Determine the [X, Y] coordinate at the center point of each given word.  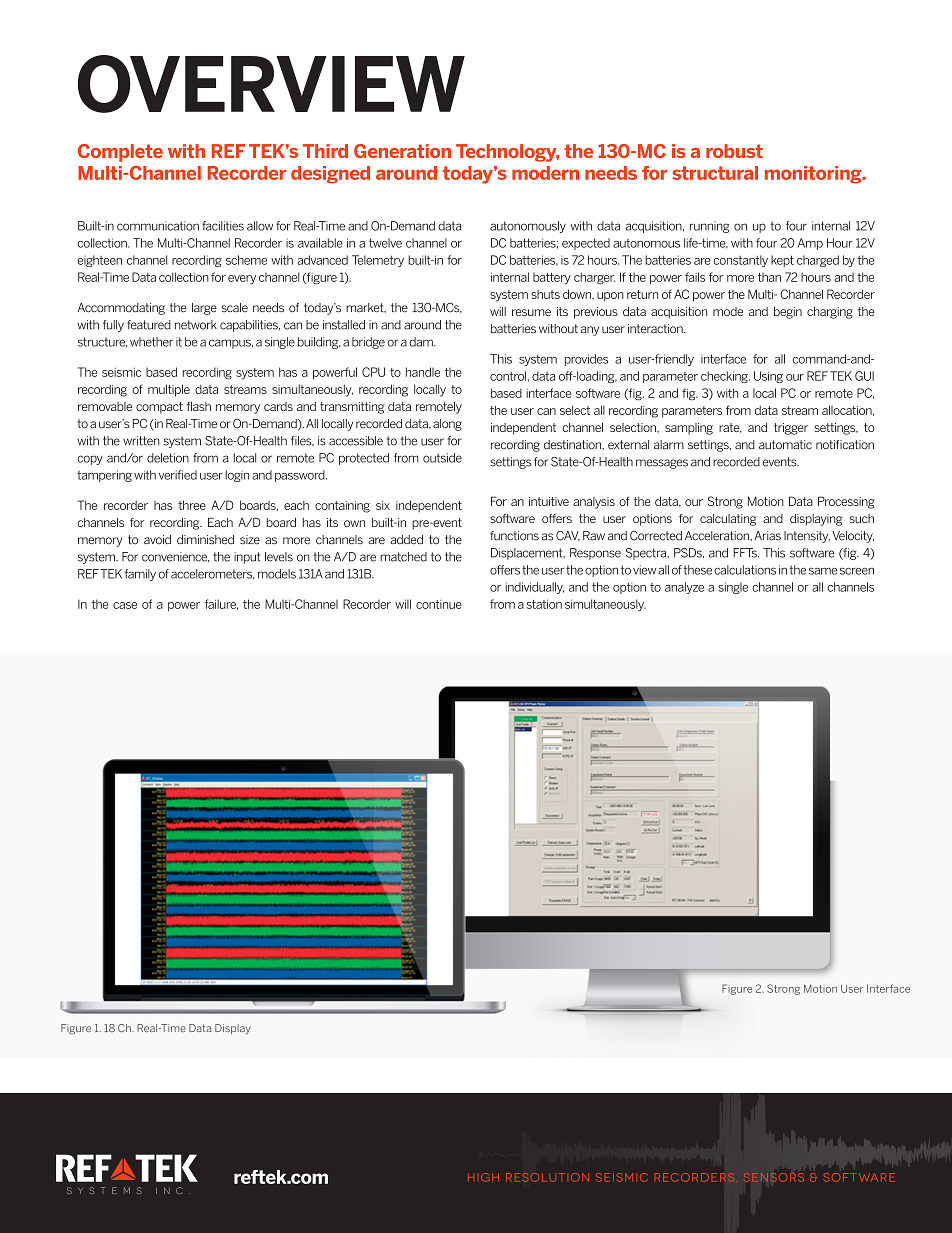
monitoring [814, 175]
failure [221, 604]
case [125, 605]
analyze [684, 588]
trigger [791, 429]
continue [439, 604]
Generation [402, 151]
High [483, 1177]
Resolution [547, 1177]
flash [199, 406]
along [447, 425]
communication [158, 226]
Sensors [774, 1177]
